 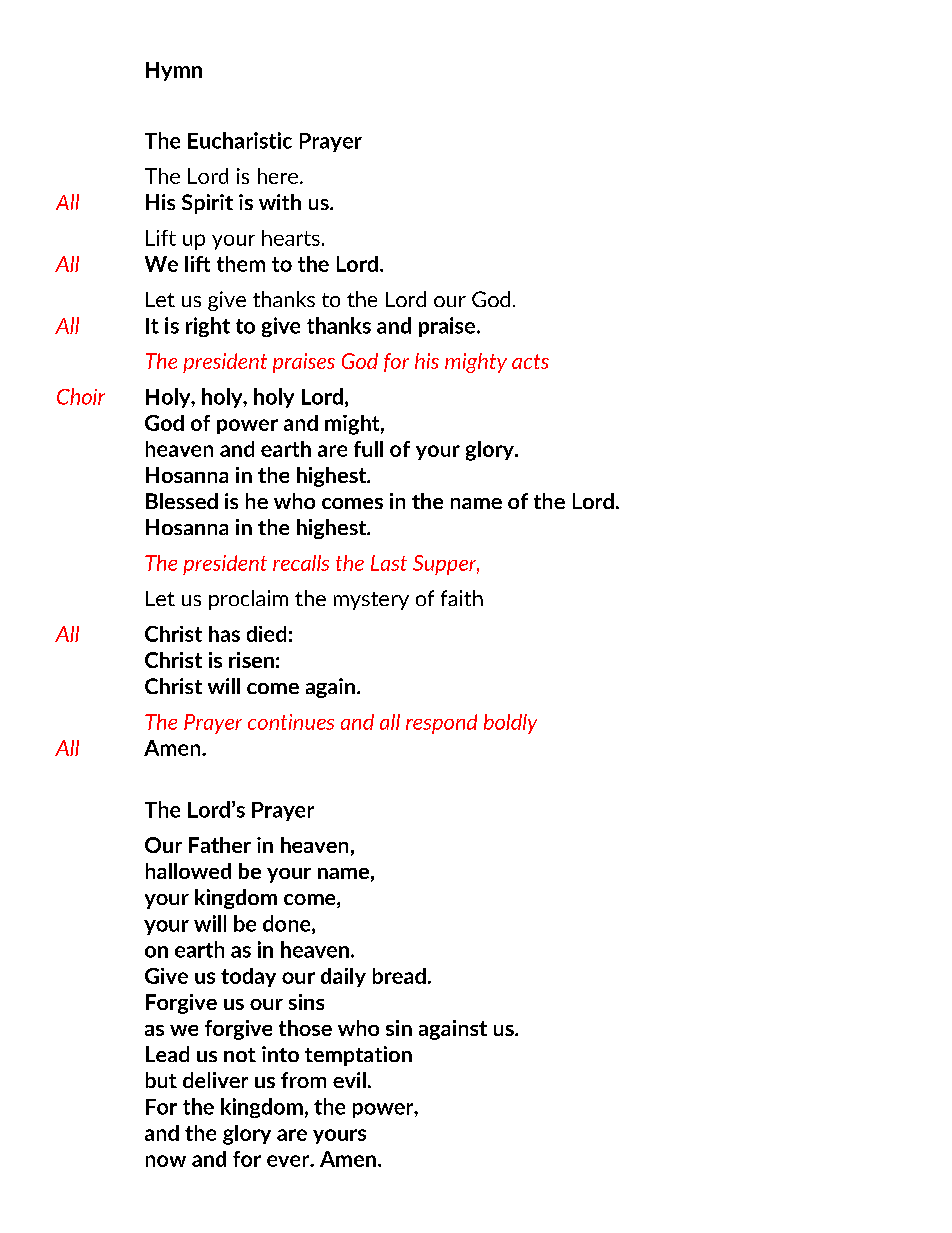 What do you see at coordinates (166, 1161) in the page?
I see `now` at bounding box center [166, 1161].
